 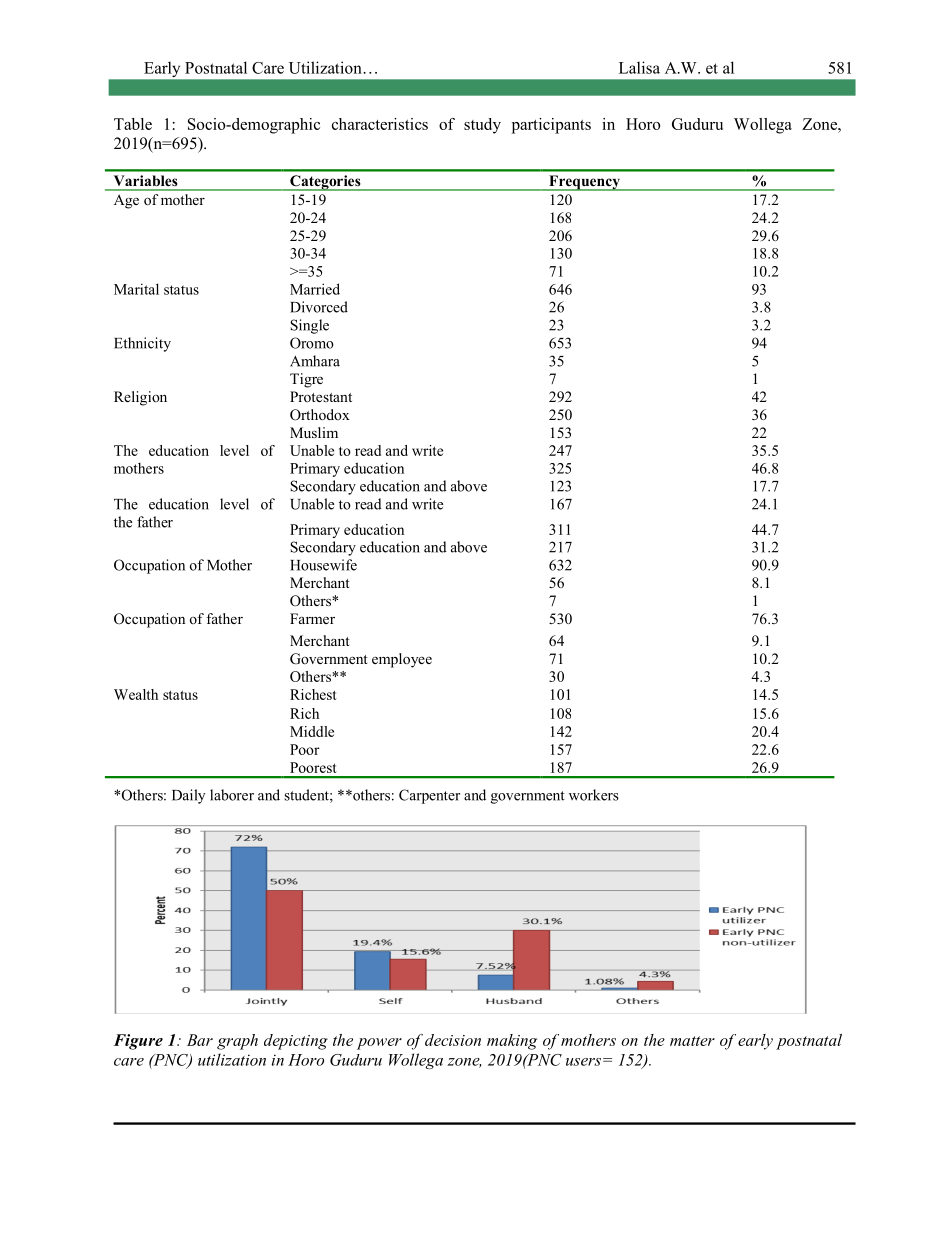 I want to click on employee, so click(x=402, y=660).
